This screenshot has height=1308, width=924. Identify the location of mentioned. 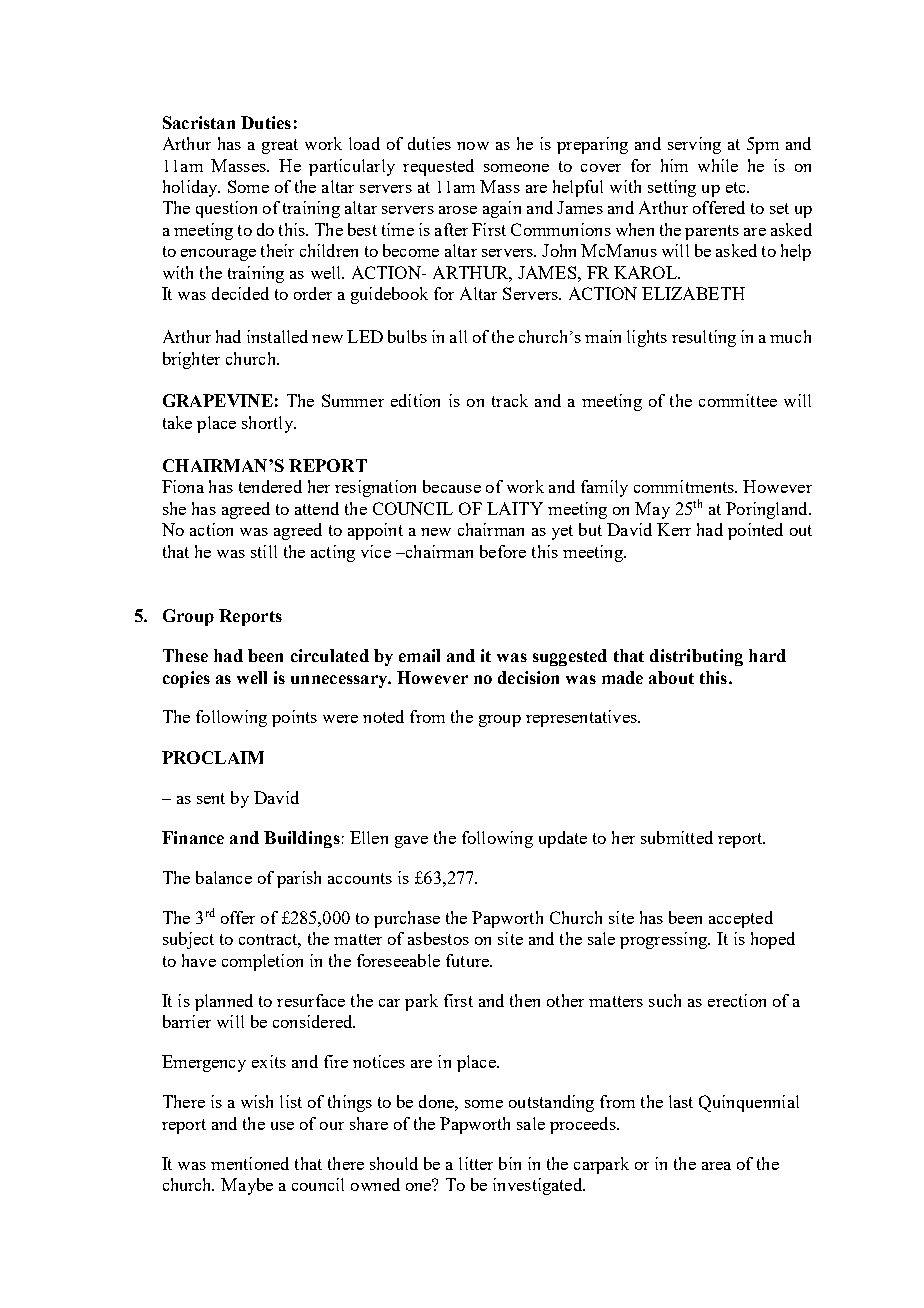
(250, 1163).
